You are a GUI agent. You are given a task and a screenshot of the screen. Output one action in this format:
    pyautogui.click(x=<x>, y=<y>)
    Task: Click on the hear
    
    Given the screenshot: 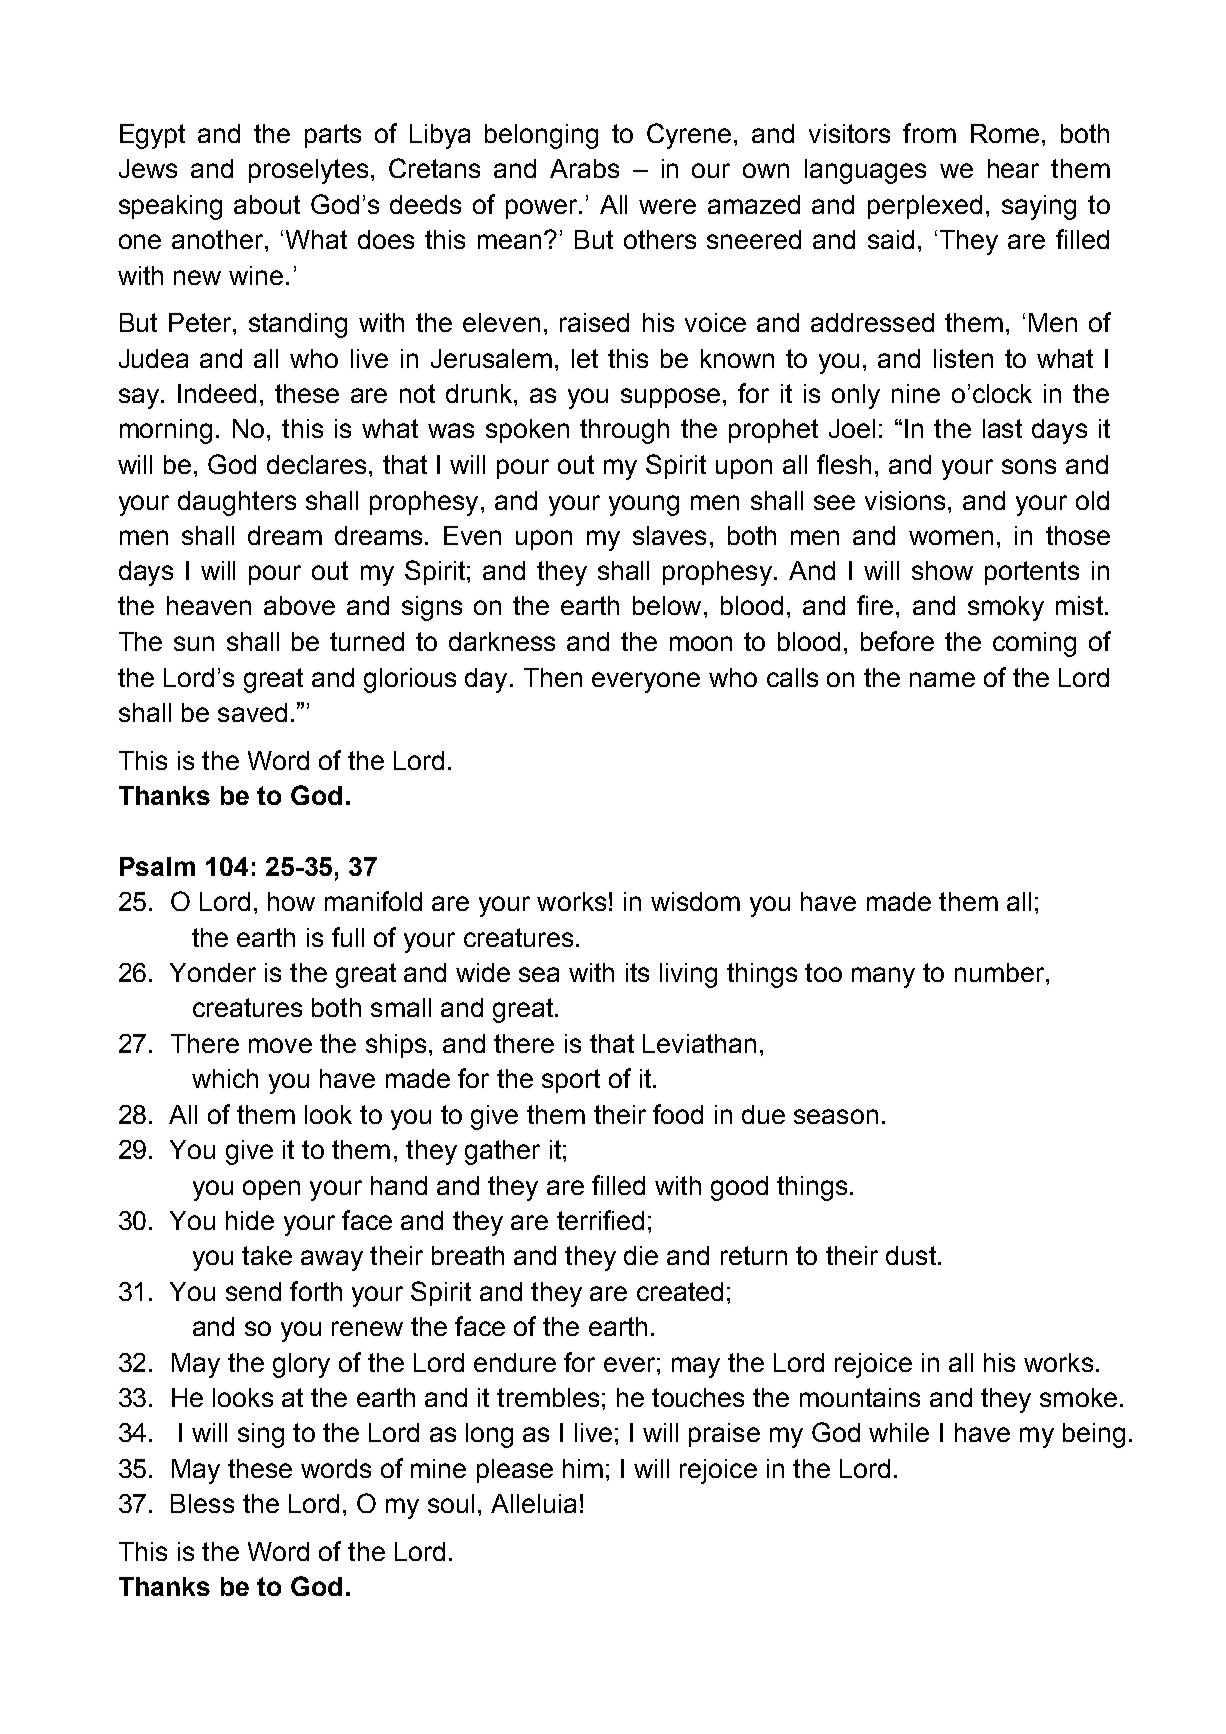 What is the action you would take?
    pyautogui.click(x=1013, y=168)
